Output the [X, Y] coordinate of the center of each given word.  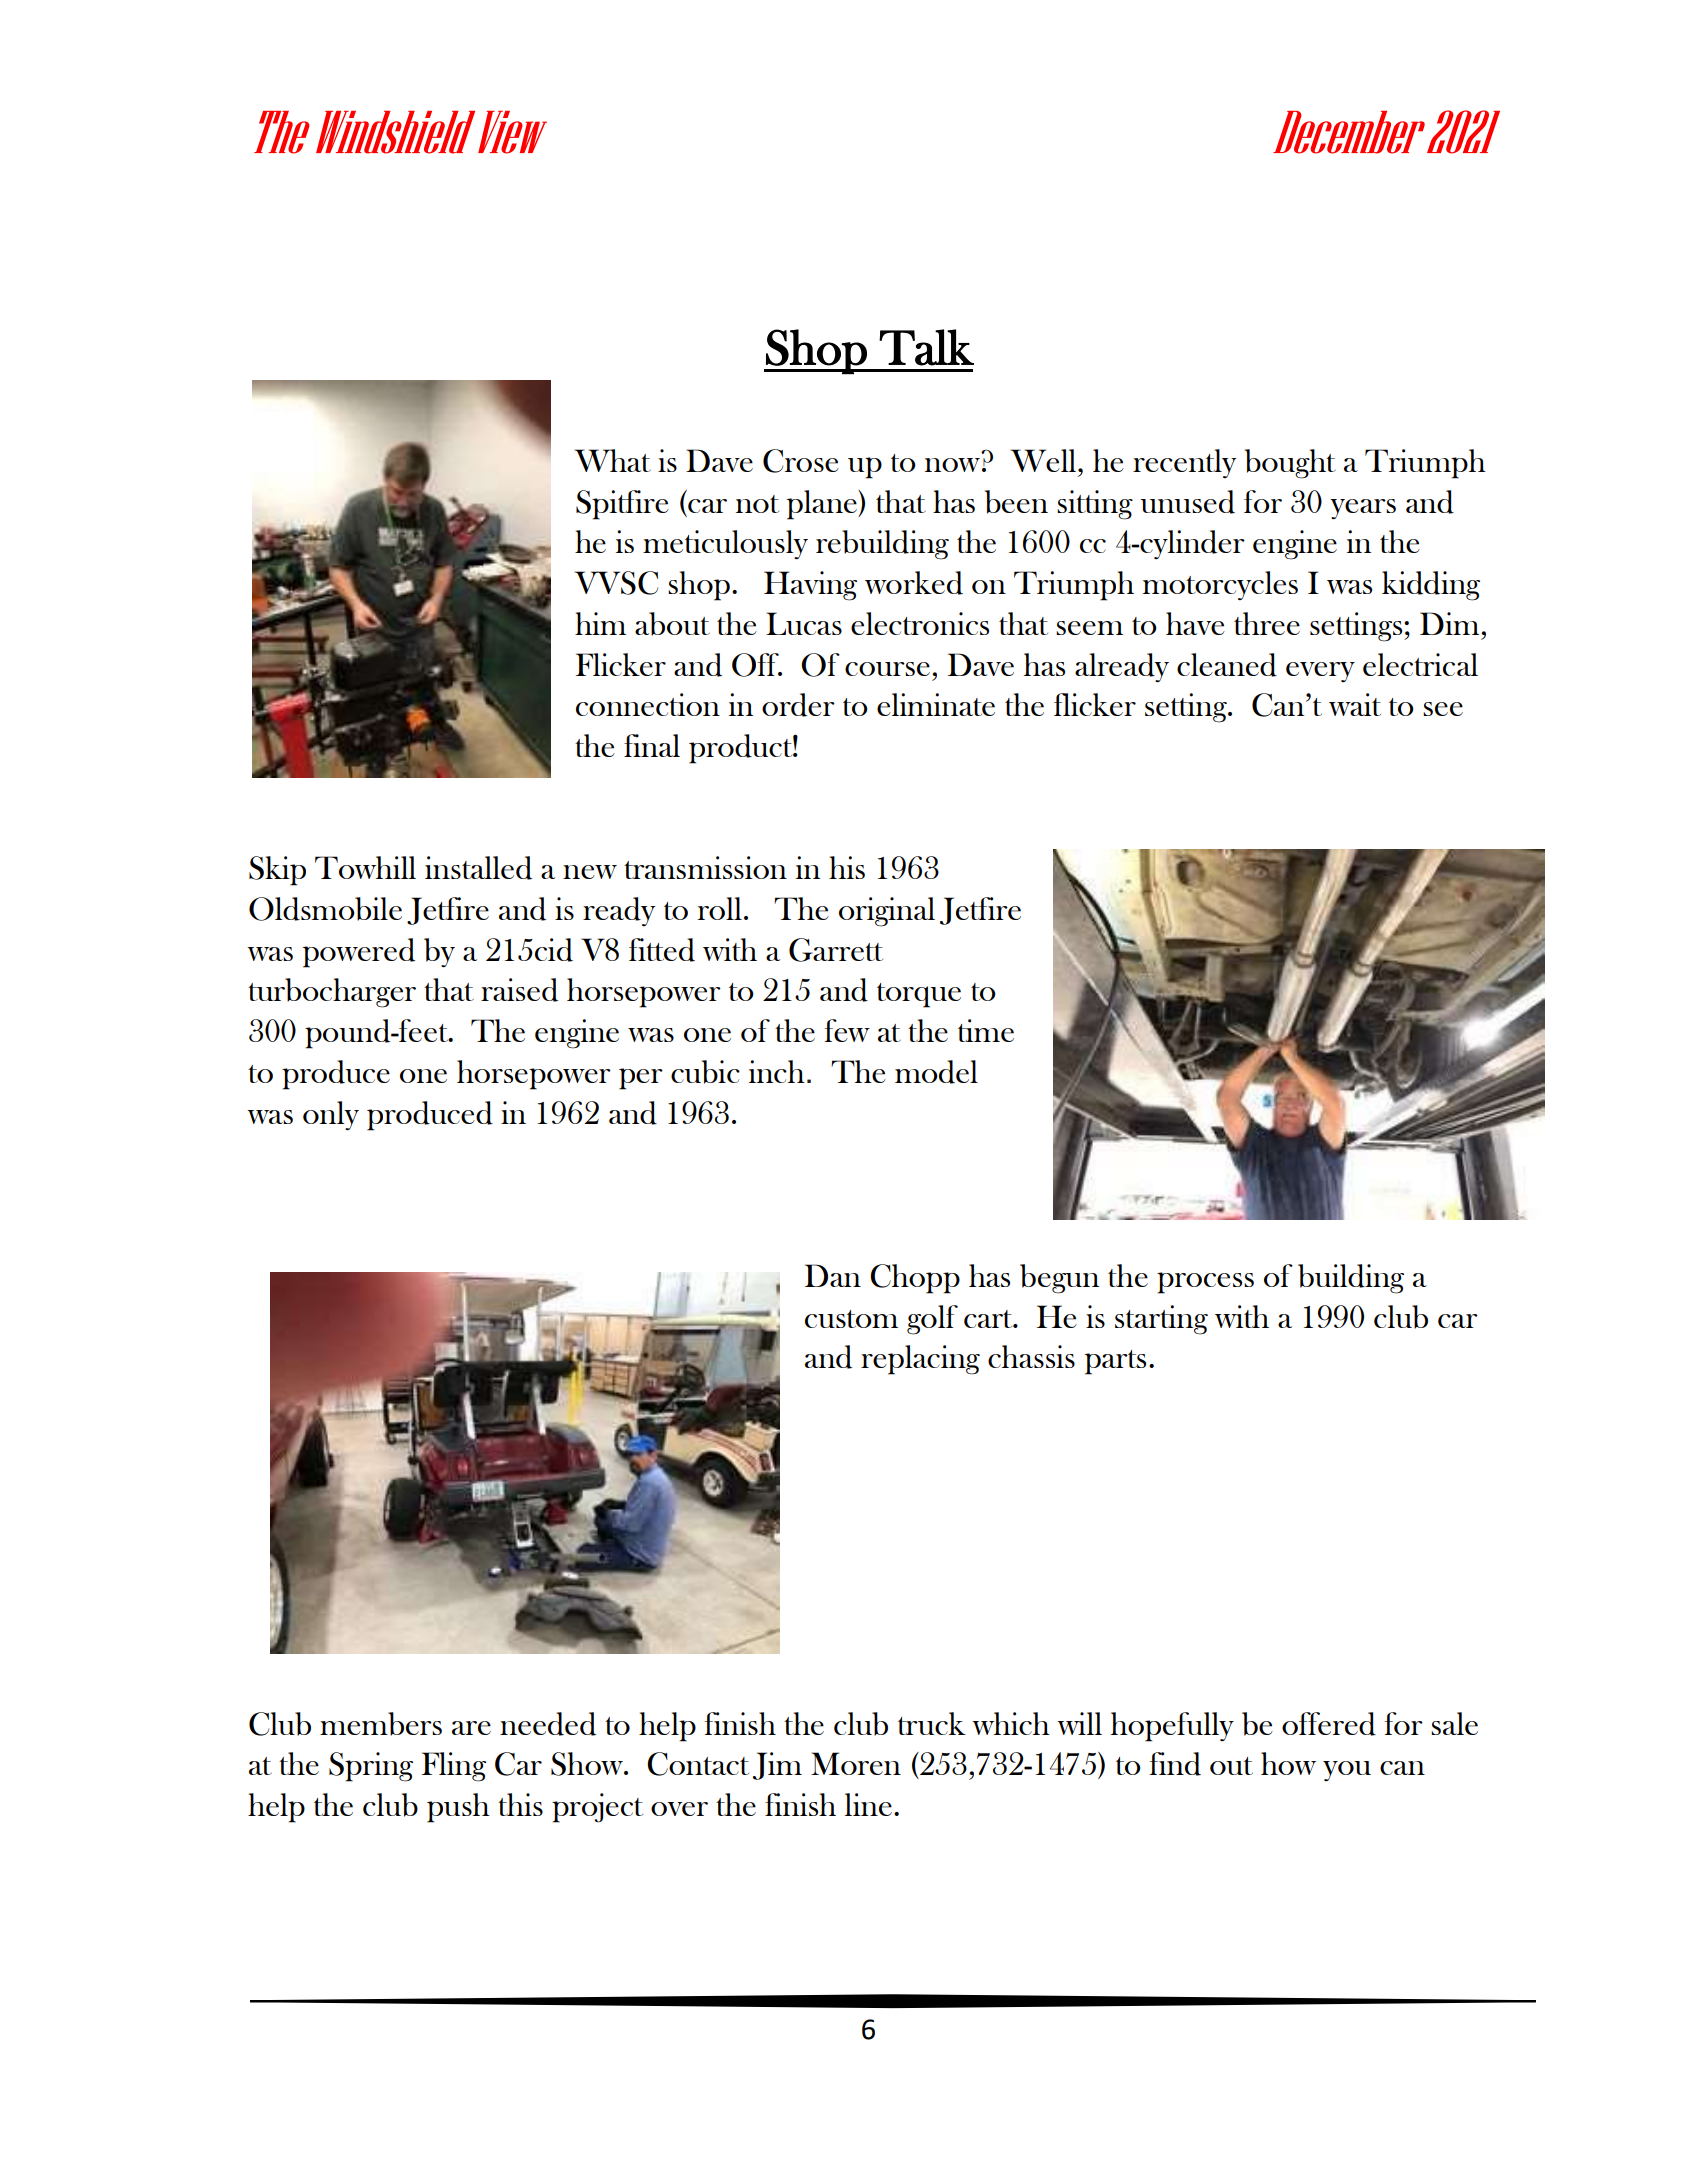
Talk [926, 347]
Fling [454, 1767]
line [868, 1804]
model [936, 1072]
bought [1290, 464]
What [612, 460]
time [986, 1030]
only [331, 1116]
